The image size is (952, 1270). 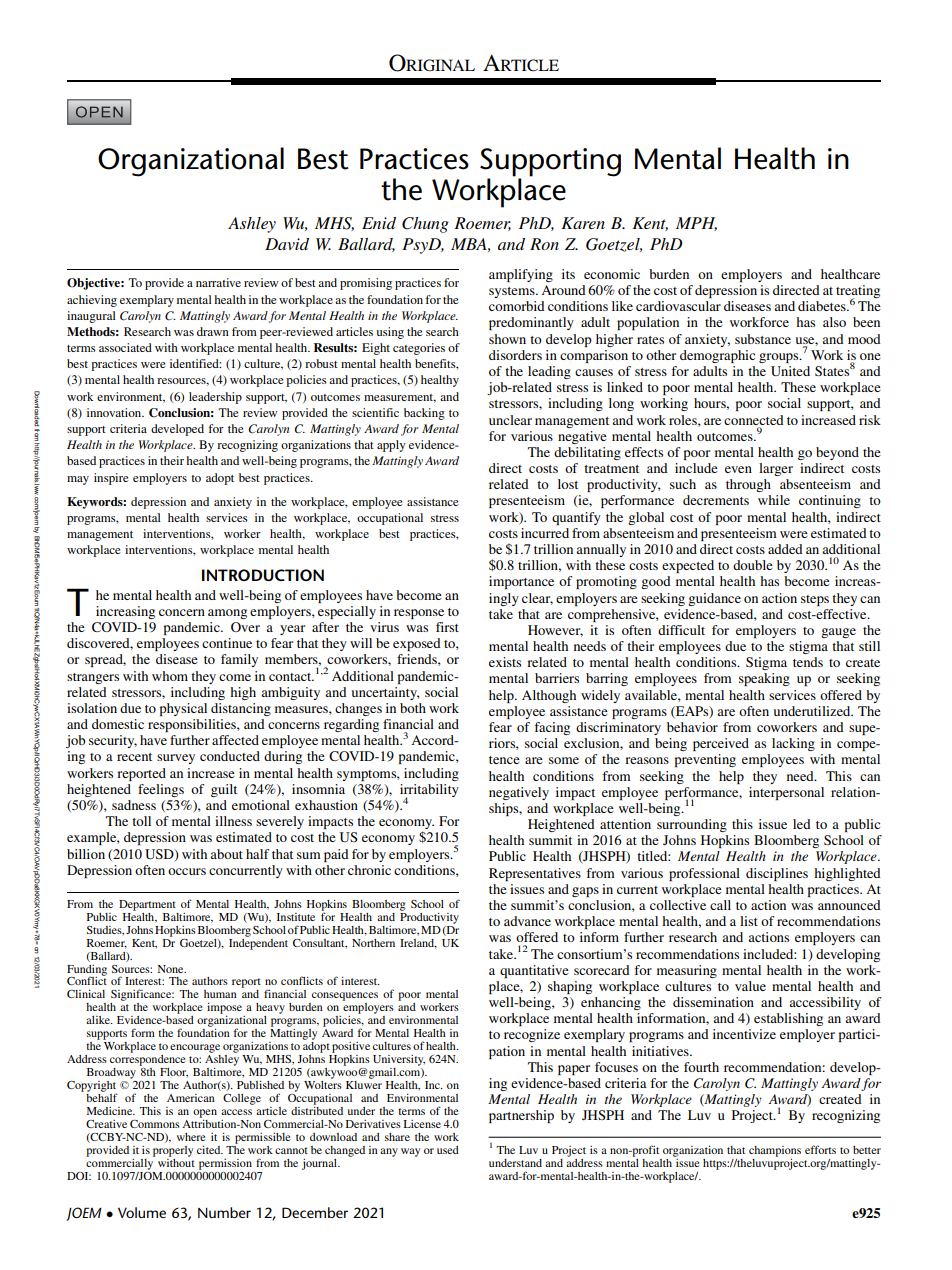 What do you see at coordinates (448, 1150) in the document?
I see `used` at bounding box center [448, 1150].
